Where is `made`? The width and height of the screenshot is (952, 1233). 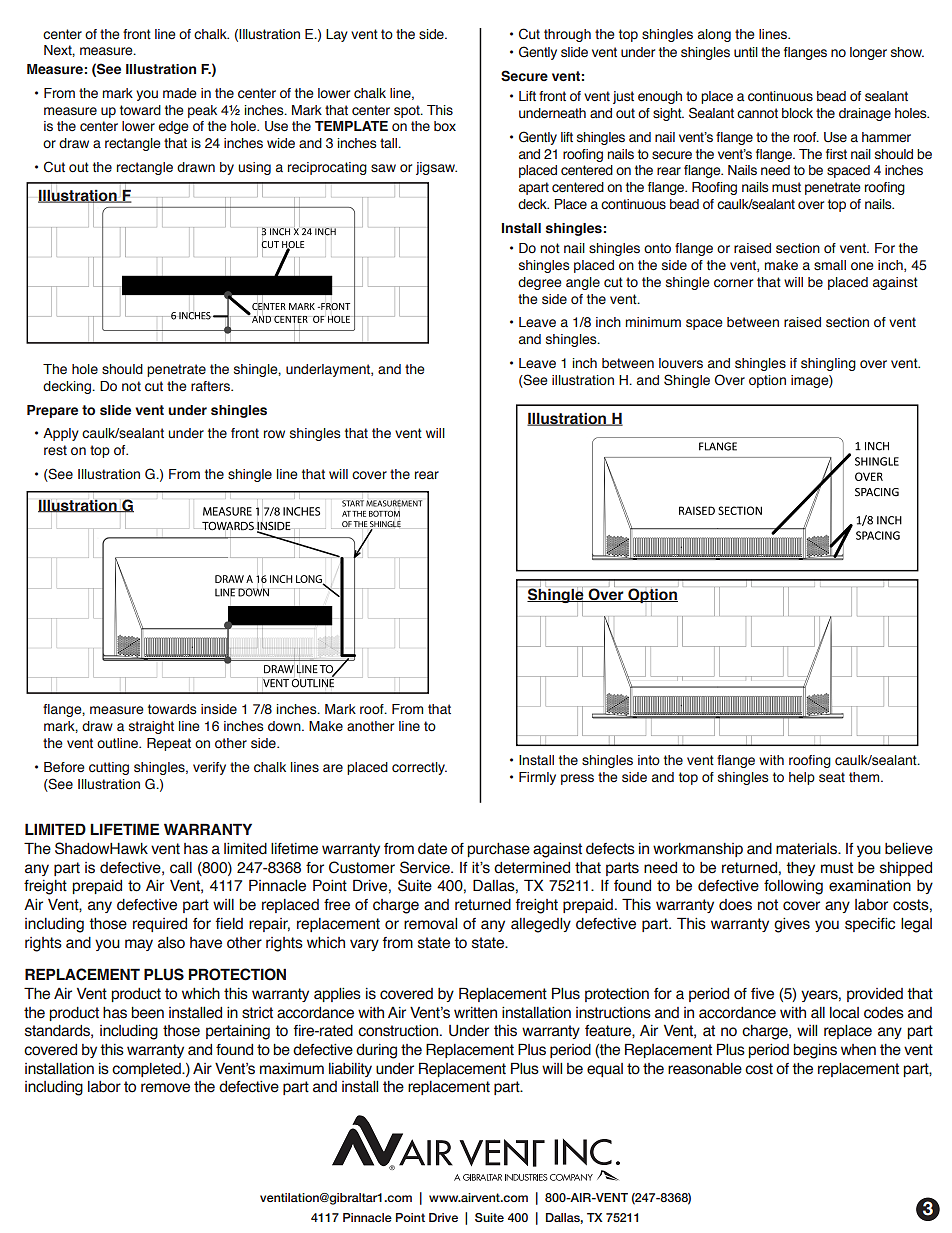 made is located at coordinates (180, 93).
